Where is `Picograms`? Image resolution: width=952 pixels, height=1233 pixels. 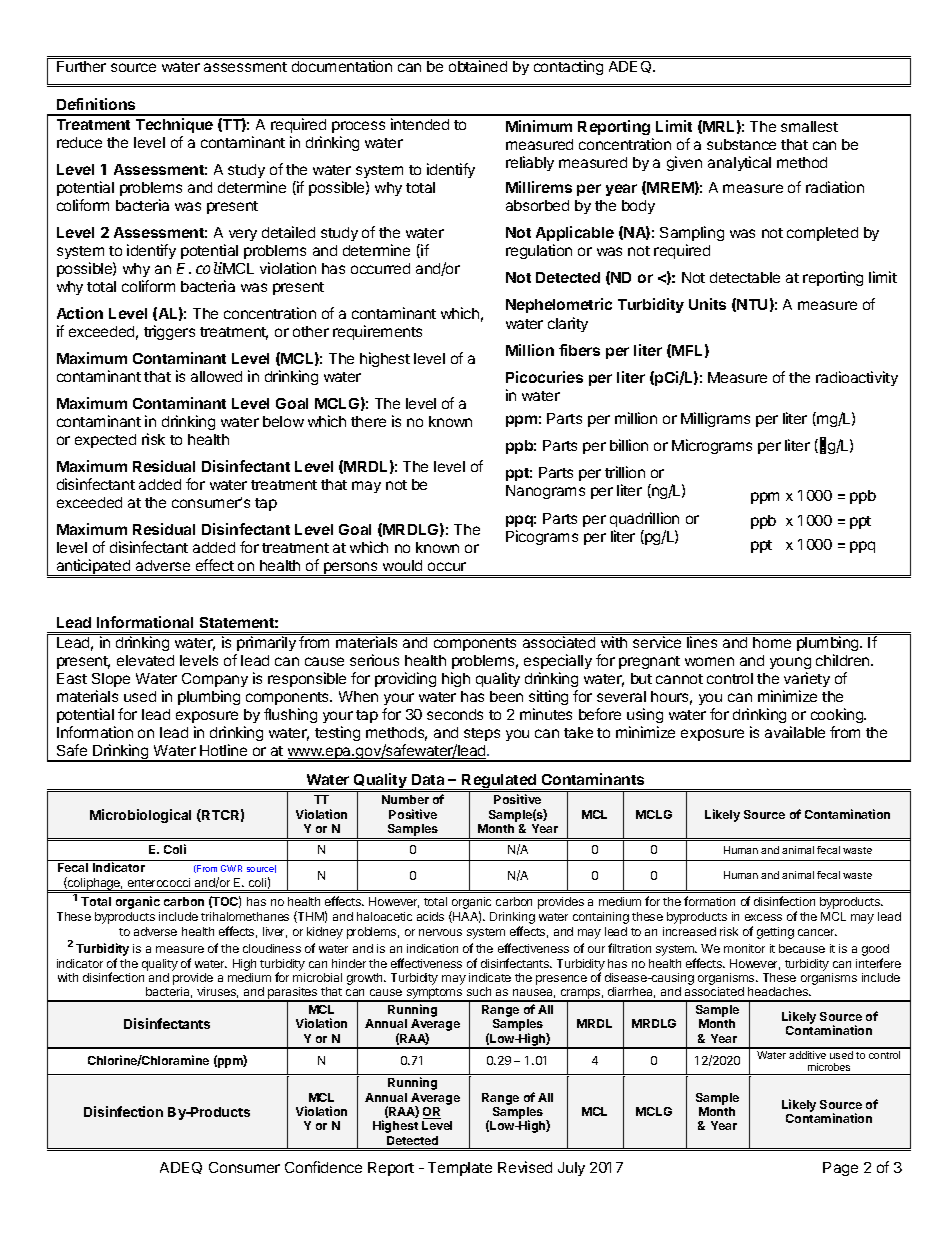 Picograms is located at coordinates (542, 537).
